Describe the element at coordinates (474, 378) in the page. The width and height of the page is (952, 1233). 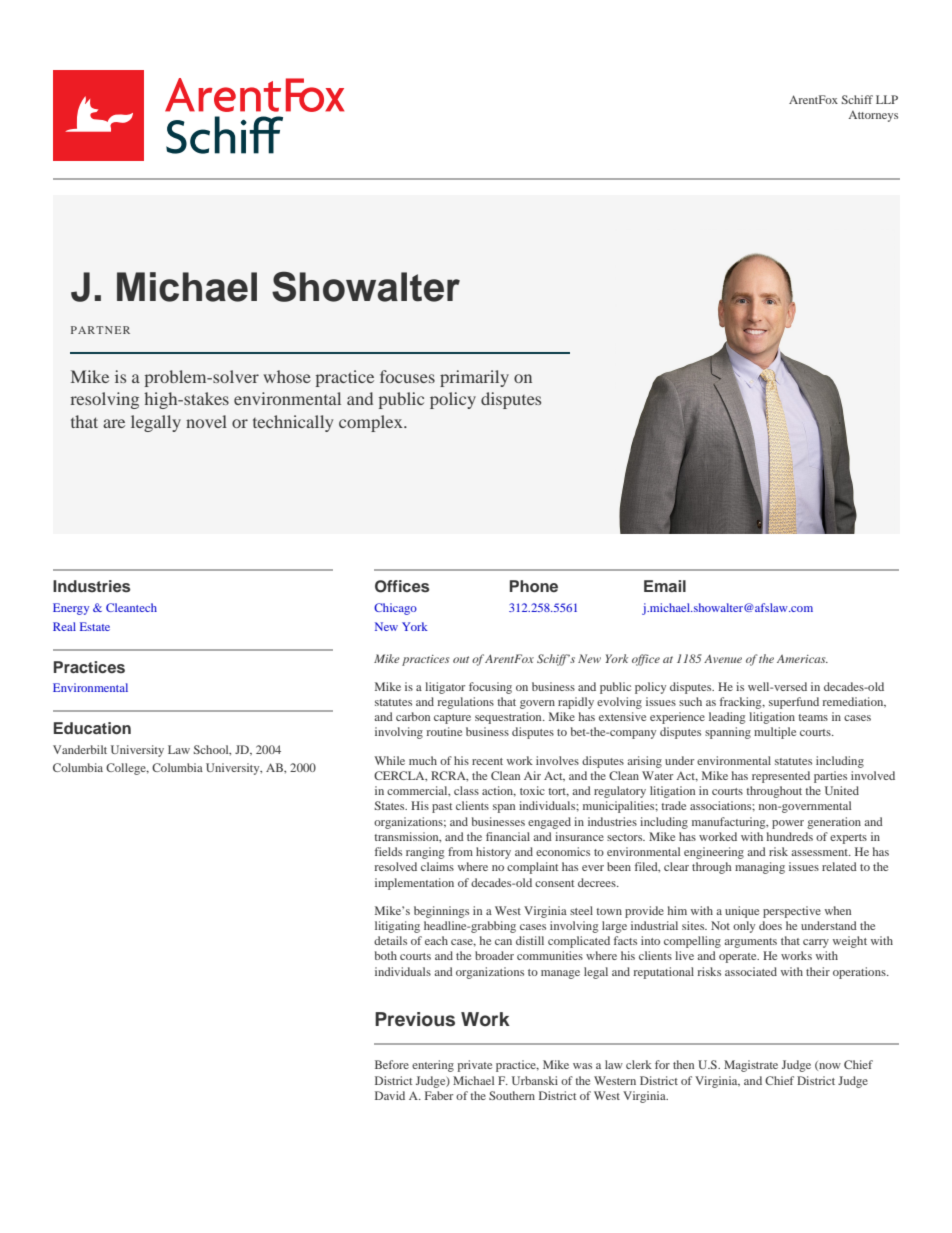
I see `primarily` at that location.
